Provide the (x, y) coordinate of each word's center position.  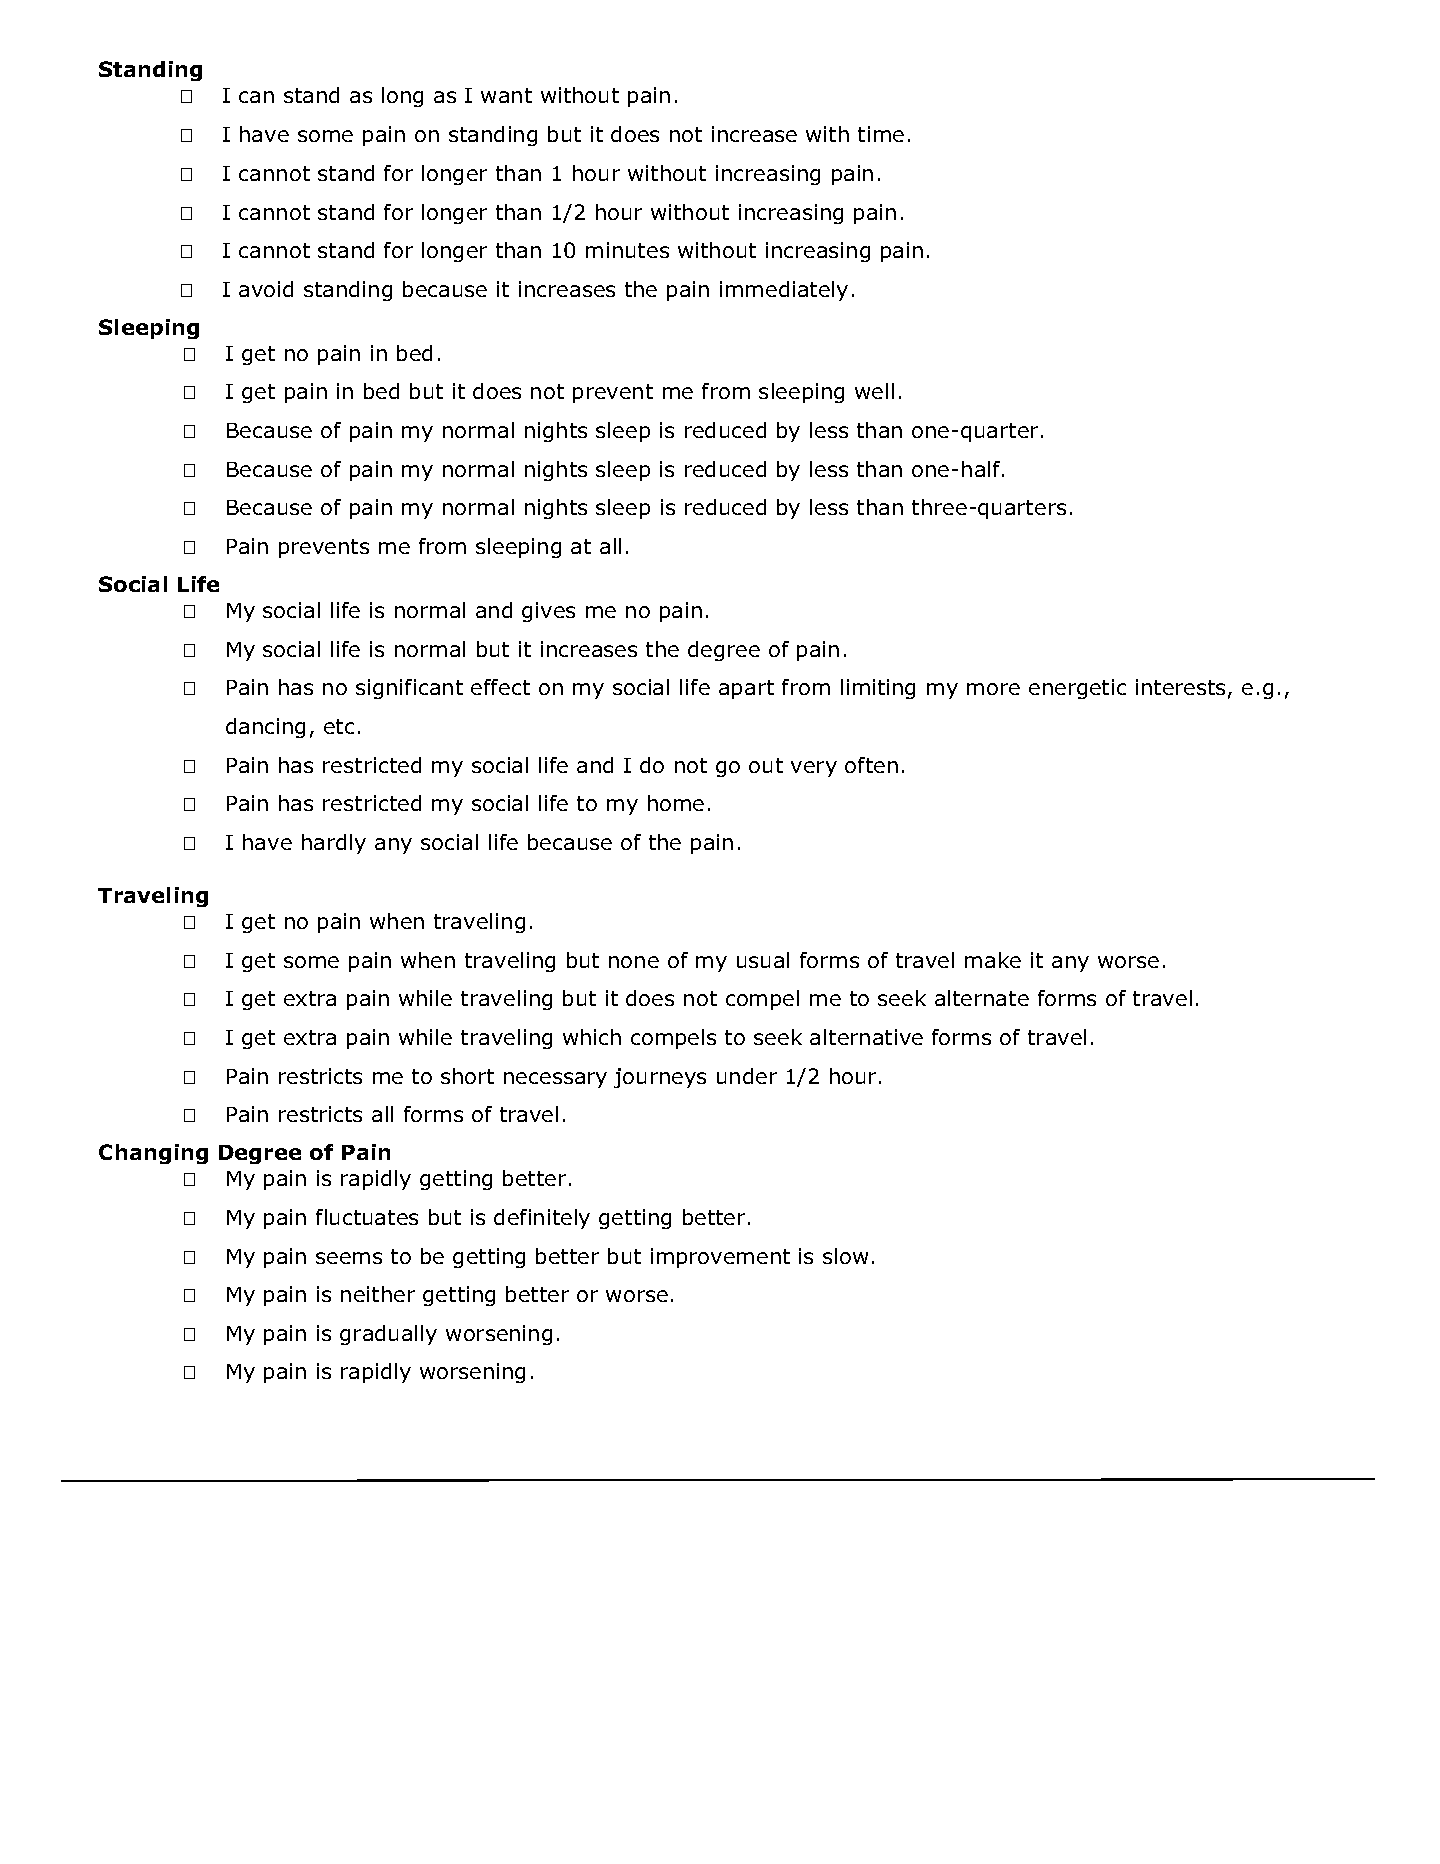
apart (746, 689)
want (506, 95)
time (881, 134)
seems (349, 1258)
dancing (265, 728)
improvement (720, 1258)
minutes (627, 250)
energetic (1077, 689)
